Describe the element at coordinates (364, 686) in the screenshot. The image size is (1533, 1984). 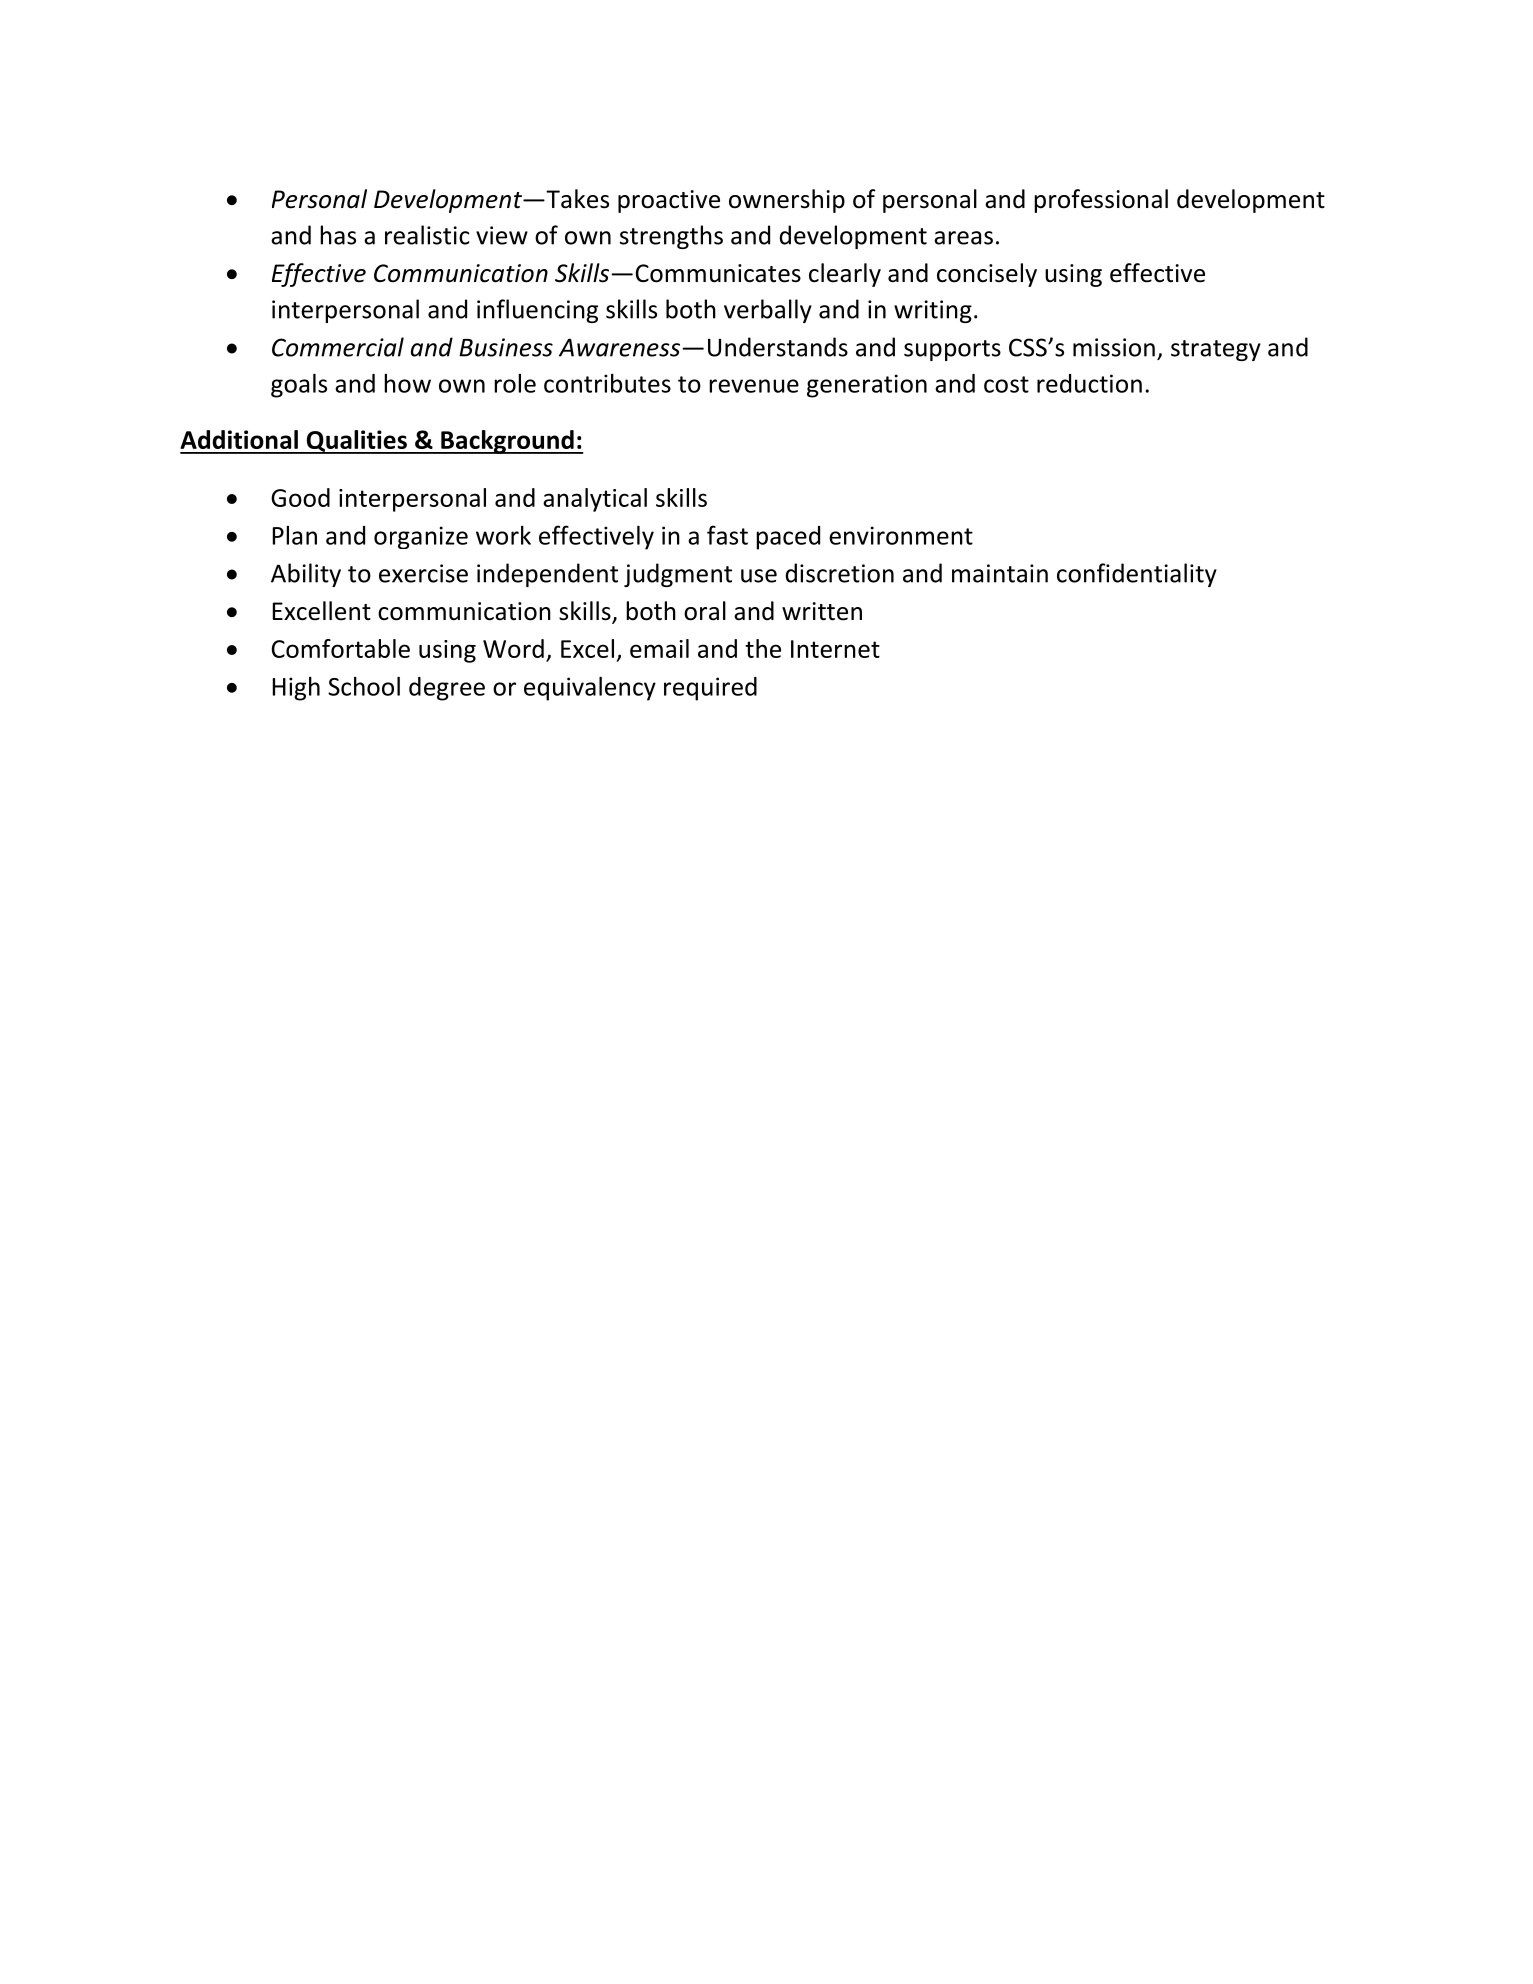
I see `School` at that location.
